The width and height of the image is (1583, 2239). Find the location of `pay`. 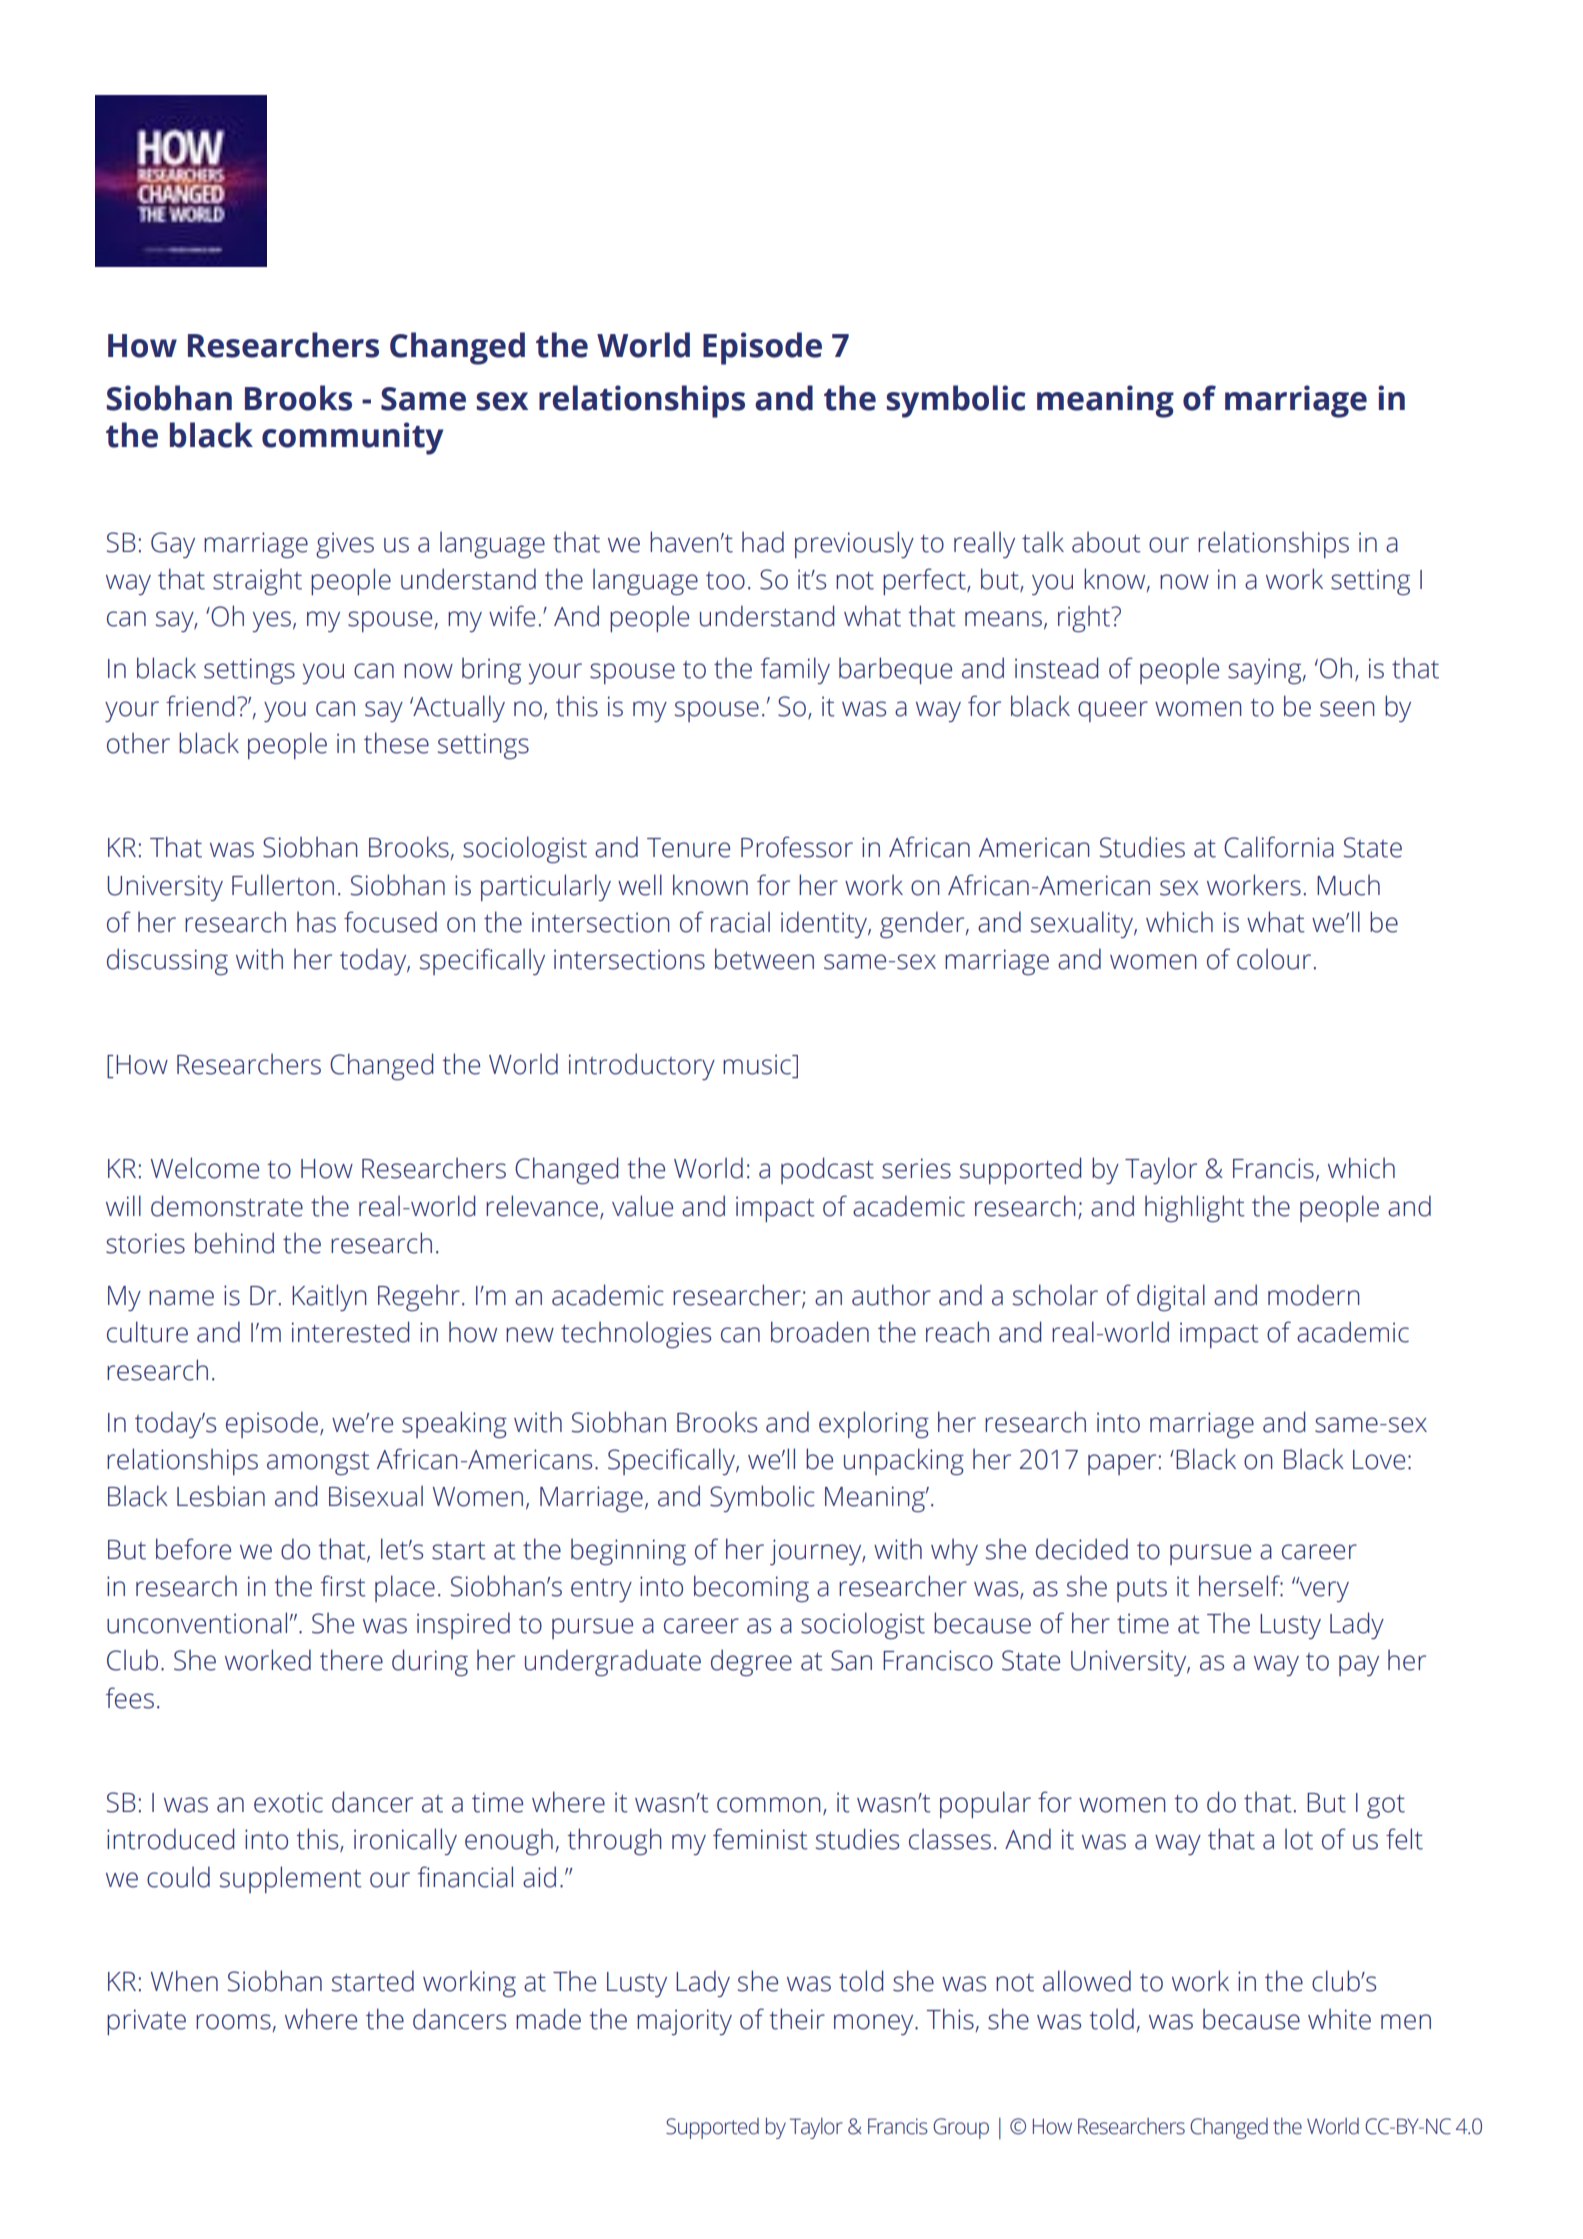

pay is located at coordinates (1359, 1665).
